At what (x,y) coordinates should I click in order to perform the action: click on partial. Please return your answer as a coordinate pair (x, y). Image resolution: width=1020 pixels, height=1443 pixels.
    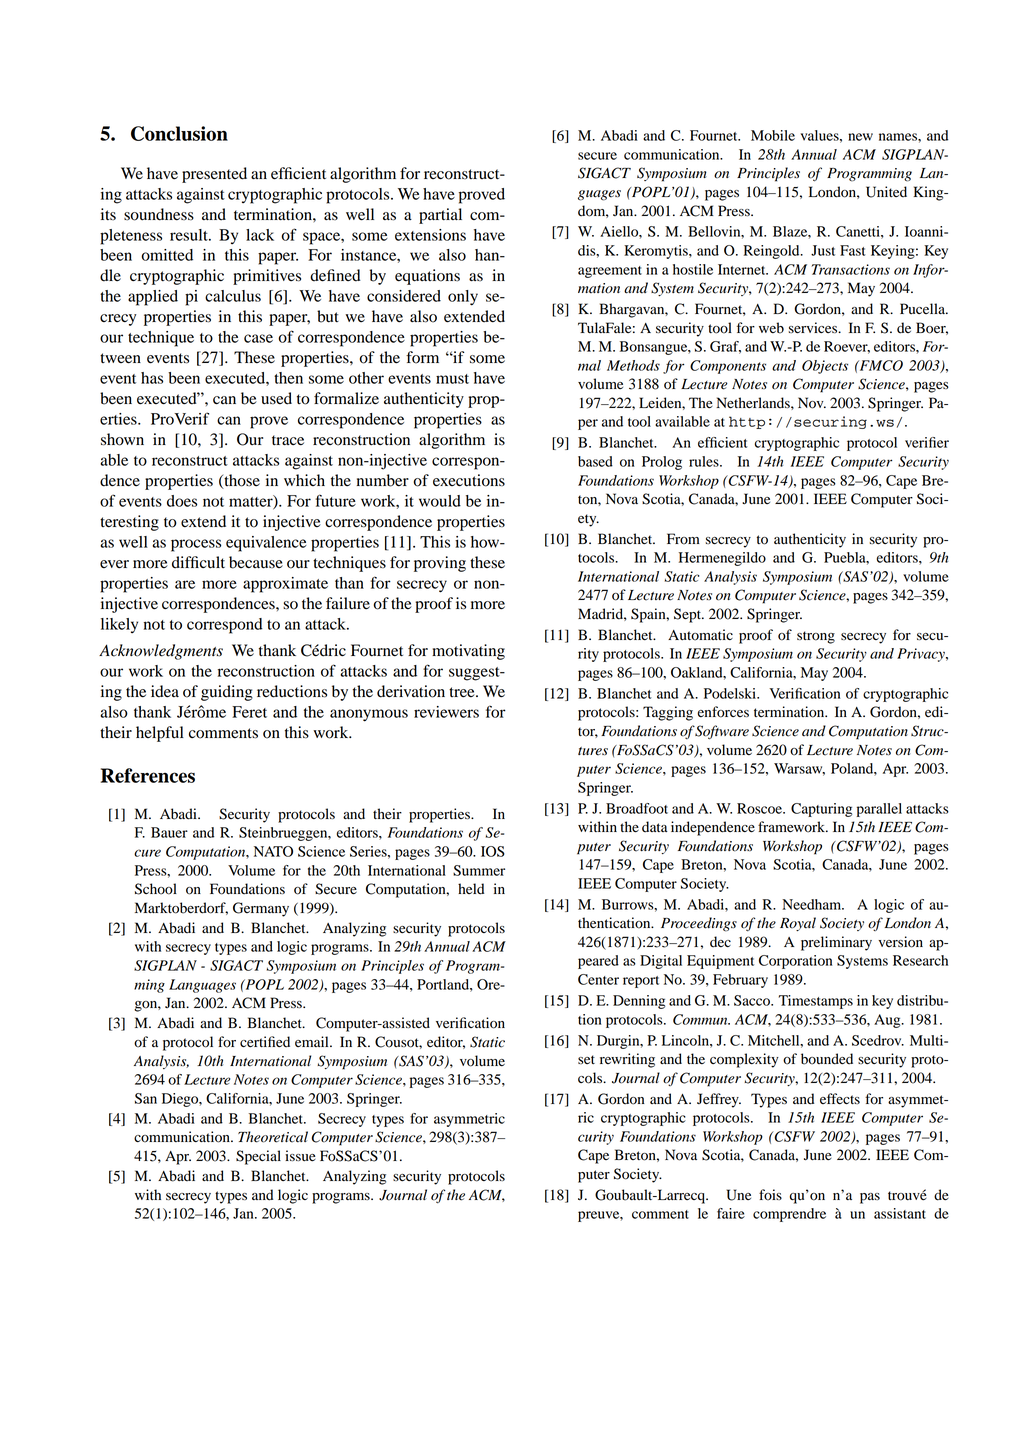
    Looking at the image, I should click on (440, 216).
